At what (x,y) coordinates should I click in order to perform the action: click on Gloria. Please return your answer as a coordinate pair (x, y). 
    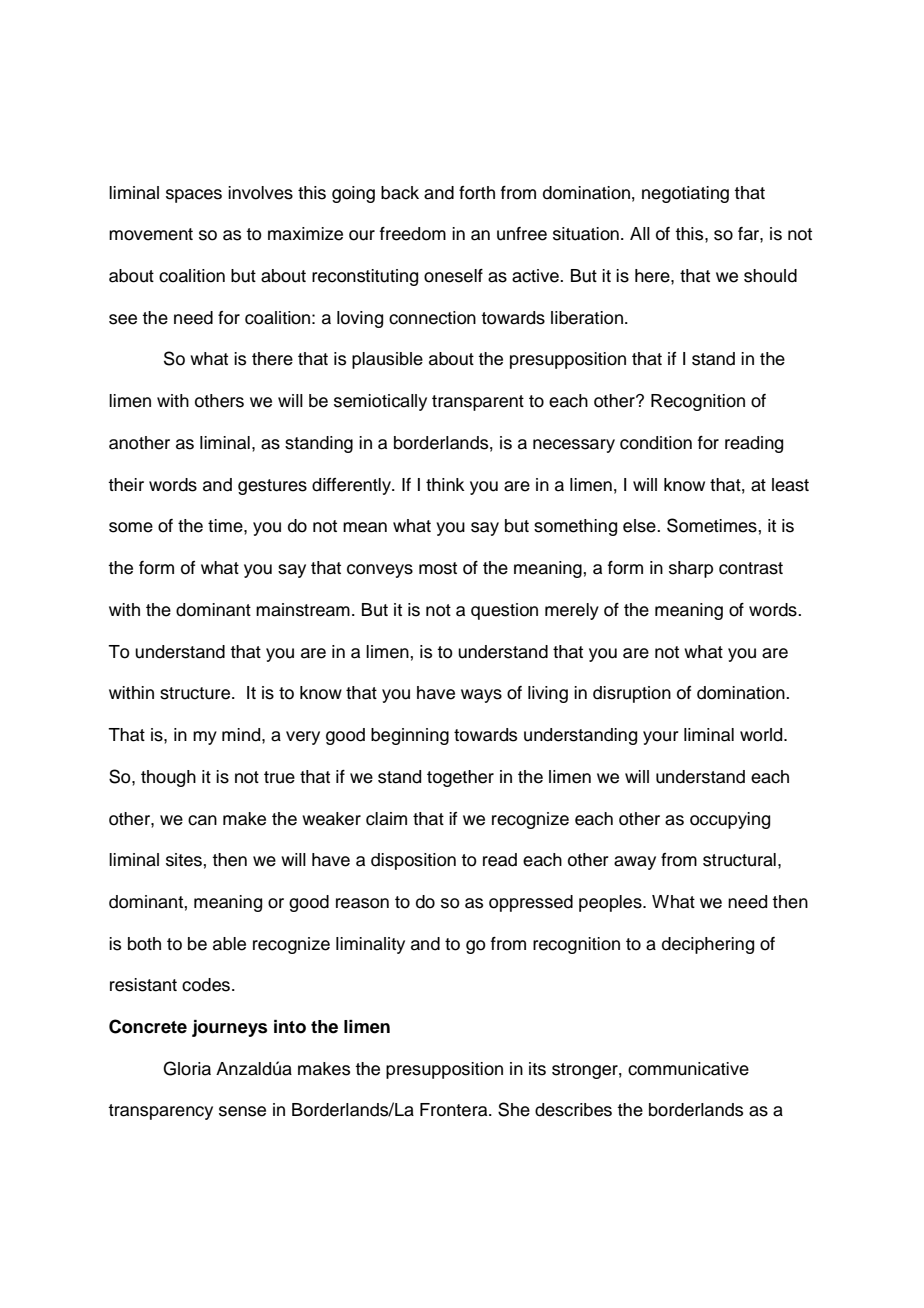
    Looking at the image, I should click on (187, 1068).
